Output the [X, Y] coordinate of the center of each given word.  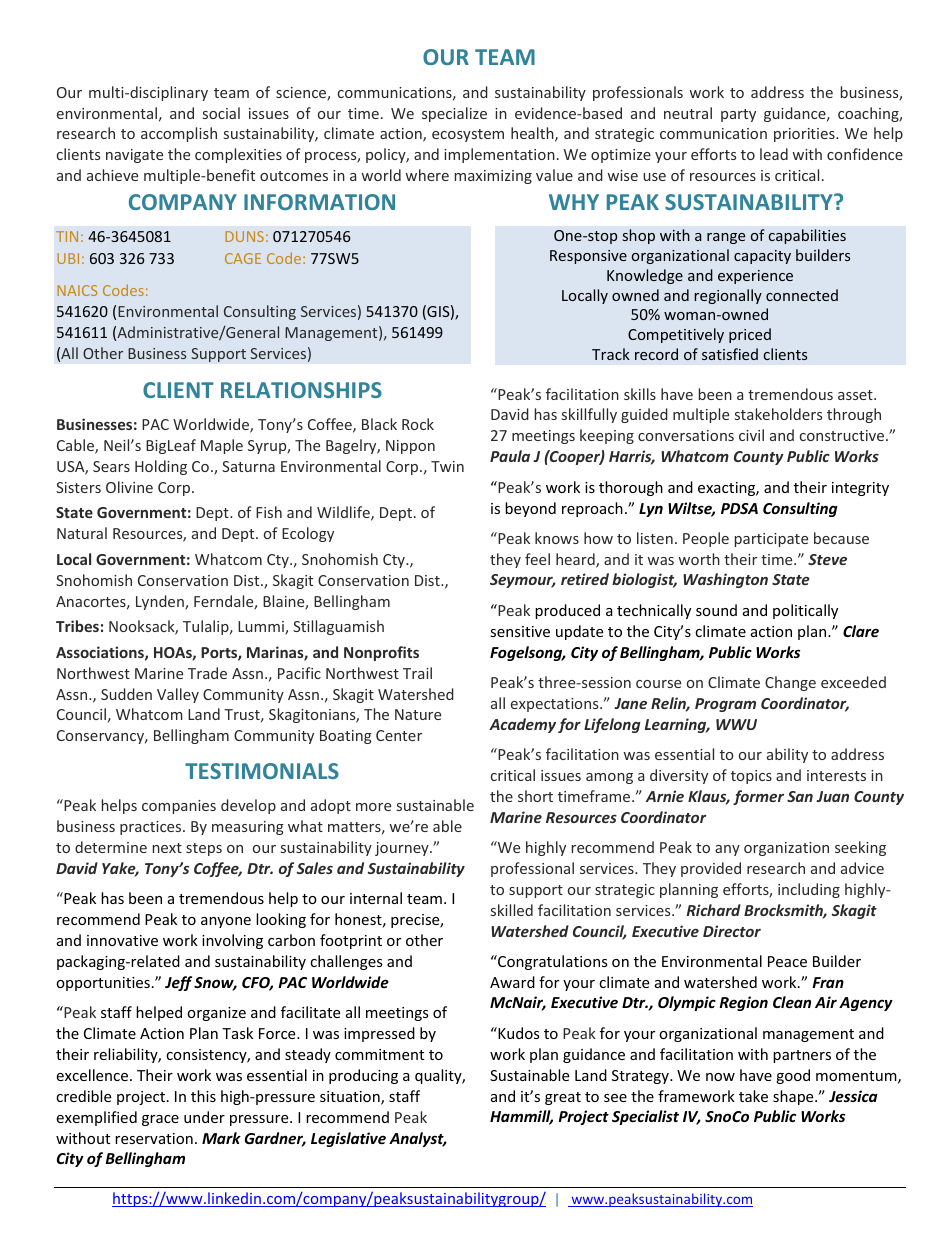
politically [805, 611]
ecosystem [468, 135]
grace [160, 1120]
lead [774, 154]
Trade [207, 673]
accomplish [179, 134]
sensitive [520, 631]
